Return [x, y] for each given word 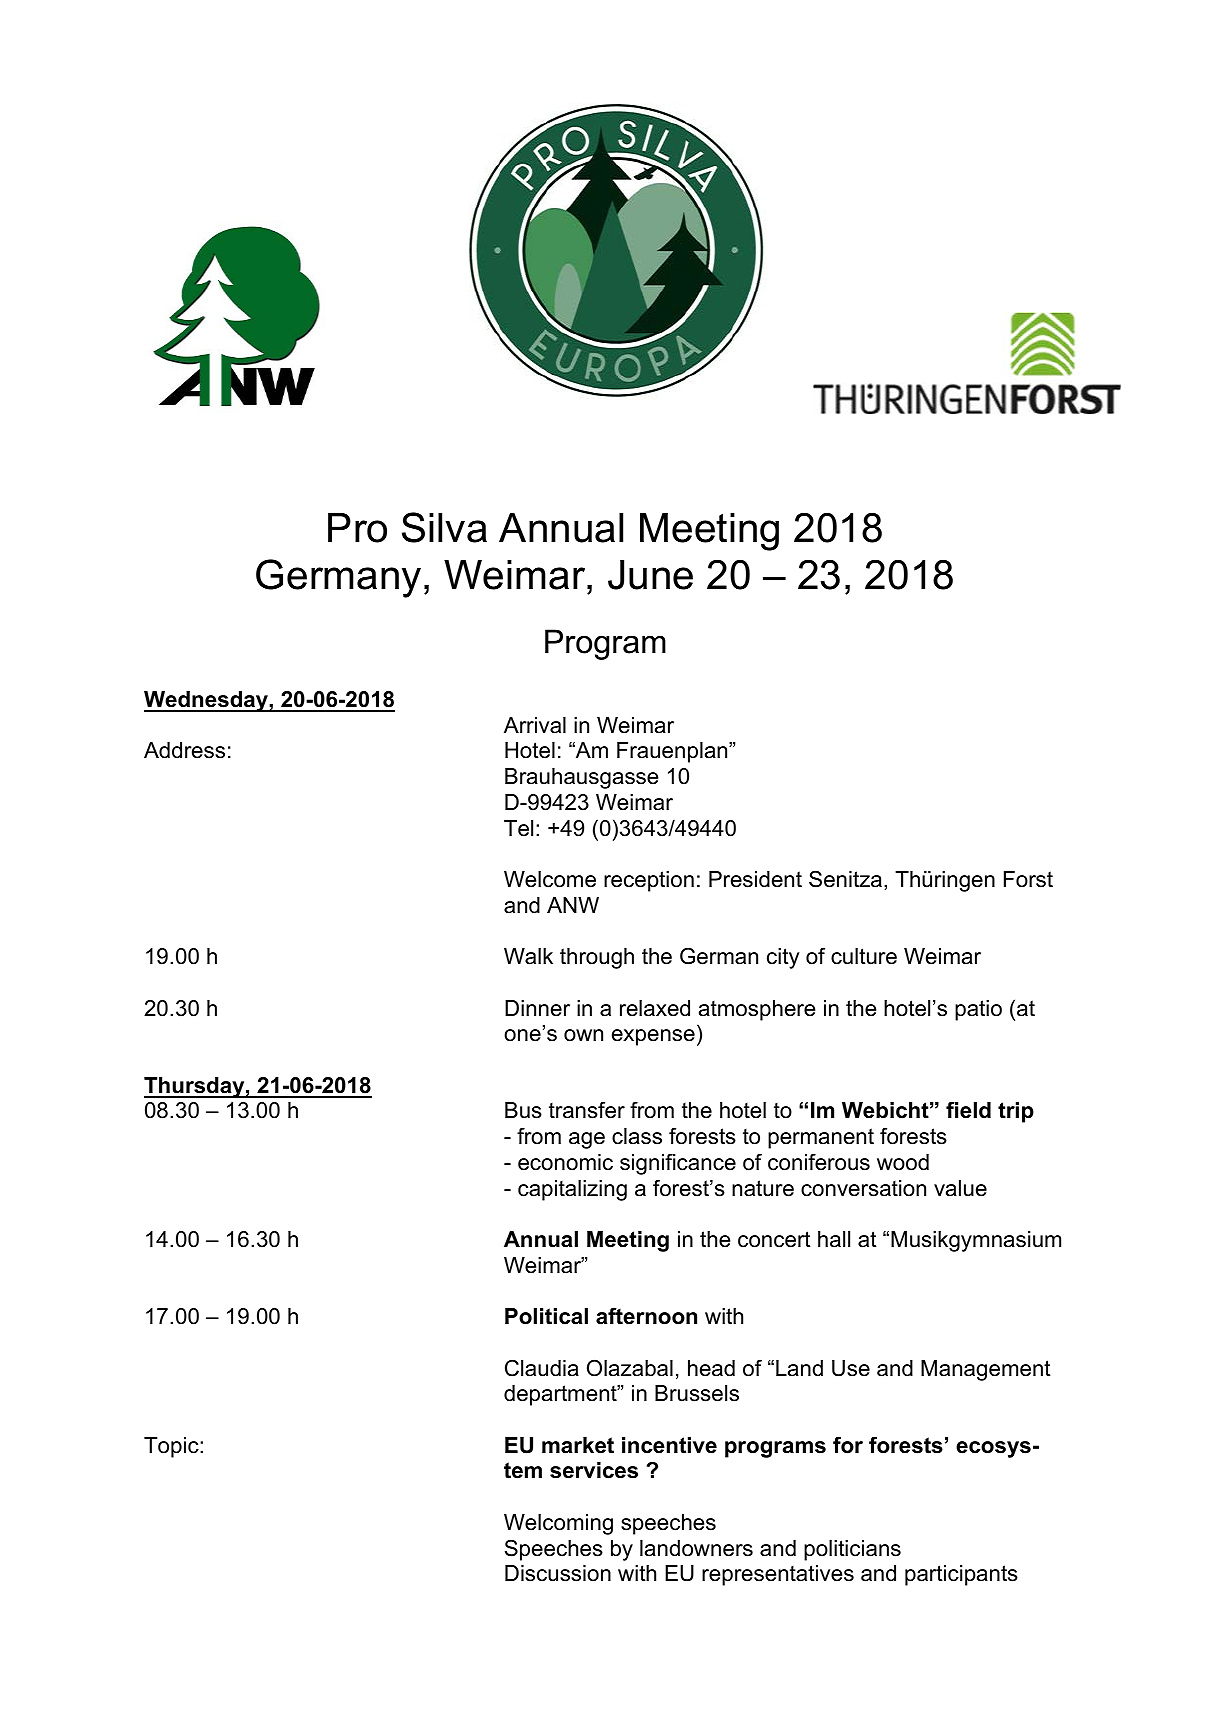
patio [978, 1010]
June [650, 575]
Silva [444, 527]
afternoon [646, 1316]
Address [184, 750]
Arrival [535, 725]
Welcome [550, 879]
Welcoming [558, 1524]
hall [834, 1239]
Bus [523, 1110]
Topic [172, 1447]
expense [653, 1037]
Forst [1028, 879]
